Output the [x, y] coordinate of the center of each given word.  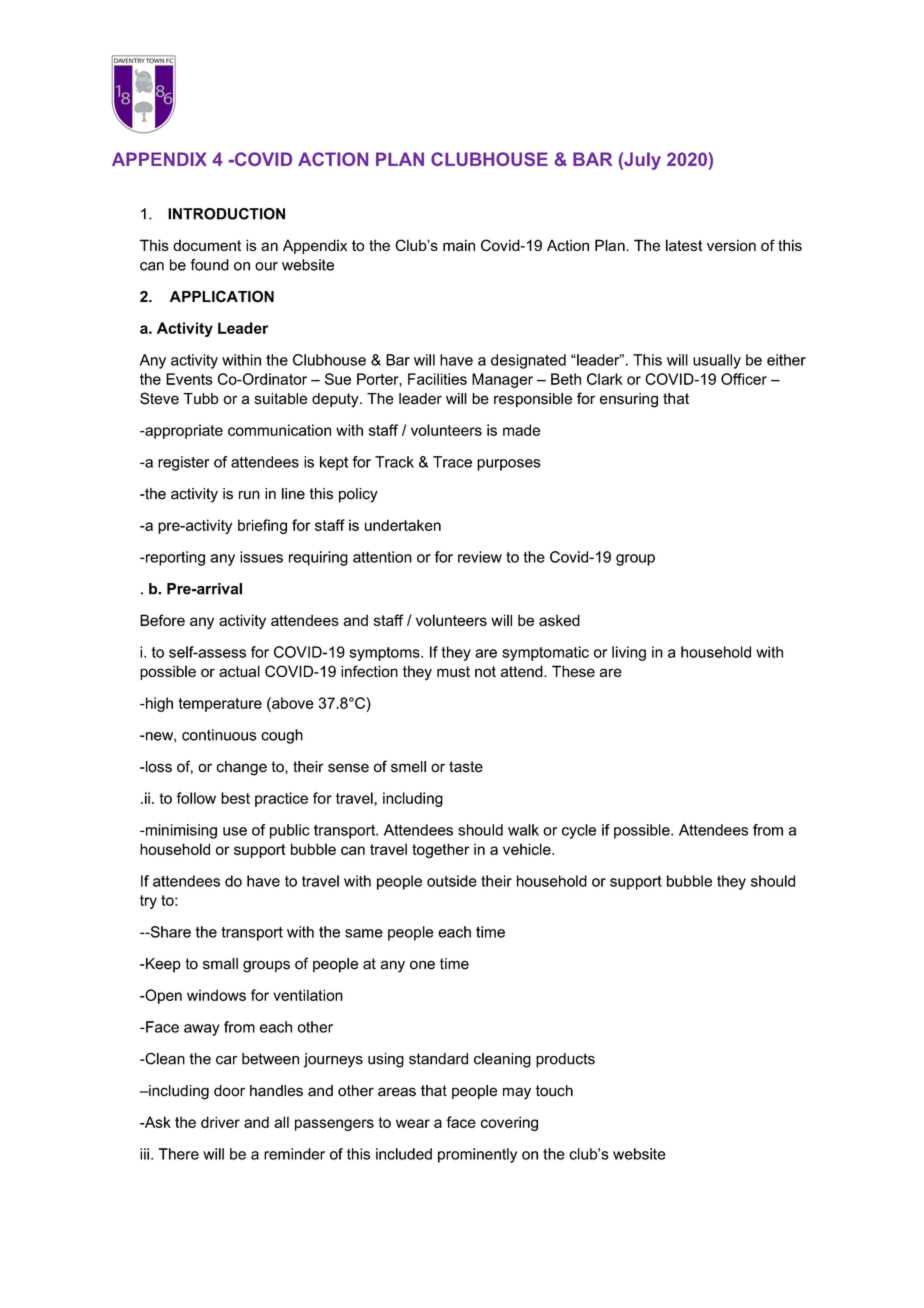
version [731, 245]
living [629, 653]
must [453, 671]
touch [554, 1091]
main [459, 245]
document [207, 245]
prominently [477, 1155]
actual [239, 671]
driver [220, 1122]
